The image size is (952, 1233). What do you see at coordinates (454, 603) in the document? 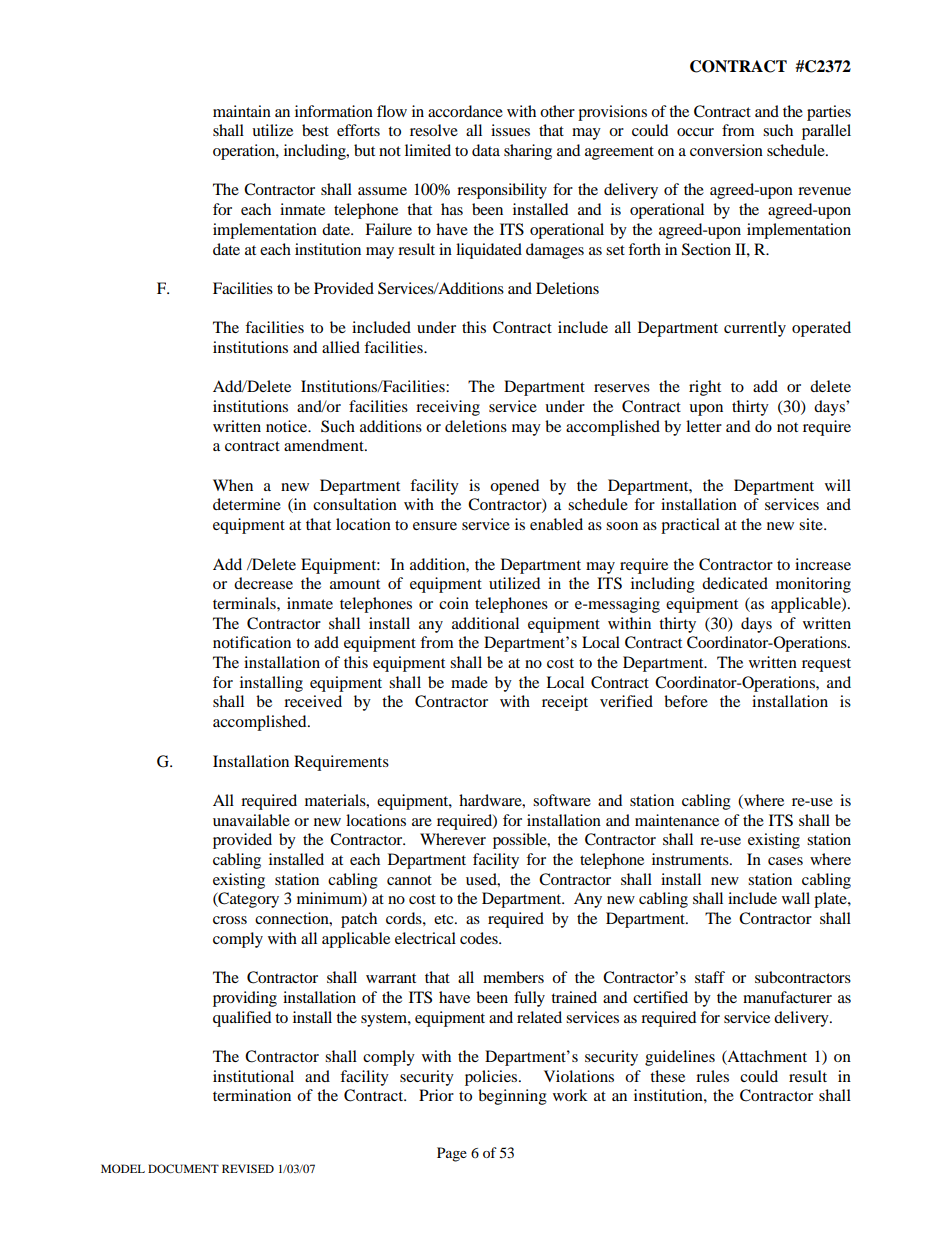
I see `coin` at bounding box center [454, 603].
